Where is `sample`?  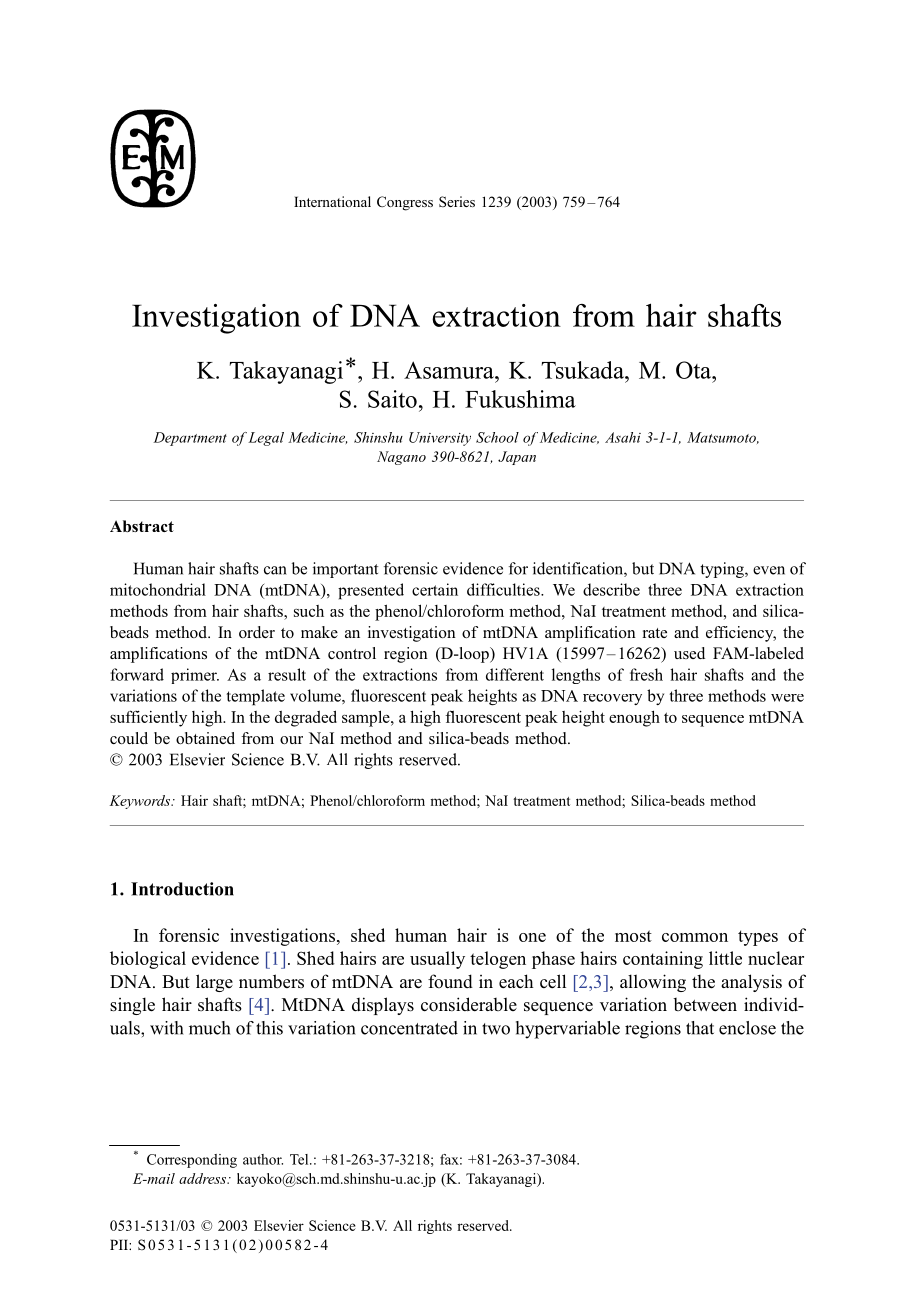
sample is located at coordinates (367, 718).
